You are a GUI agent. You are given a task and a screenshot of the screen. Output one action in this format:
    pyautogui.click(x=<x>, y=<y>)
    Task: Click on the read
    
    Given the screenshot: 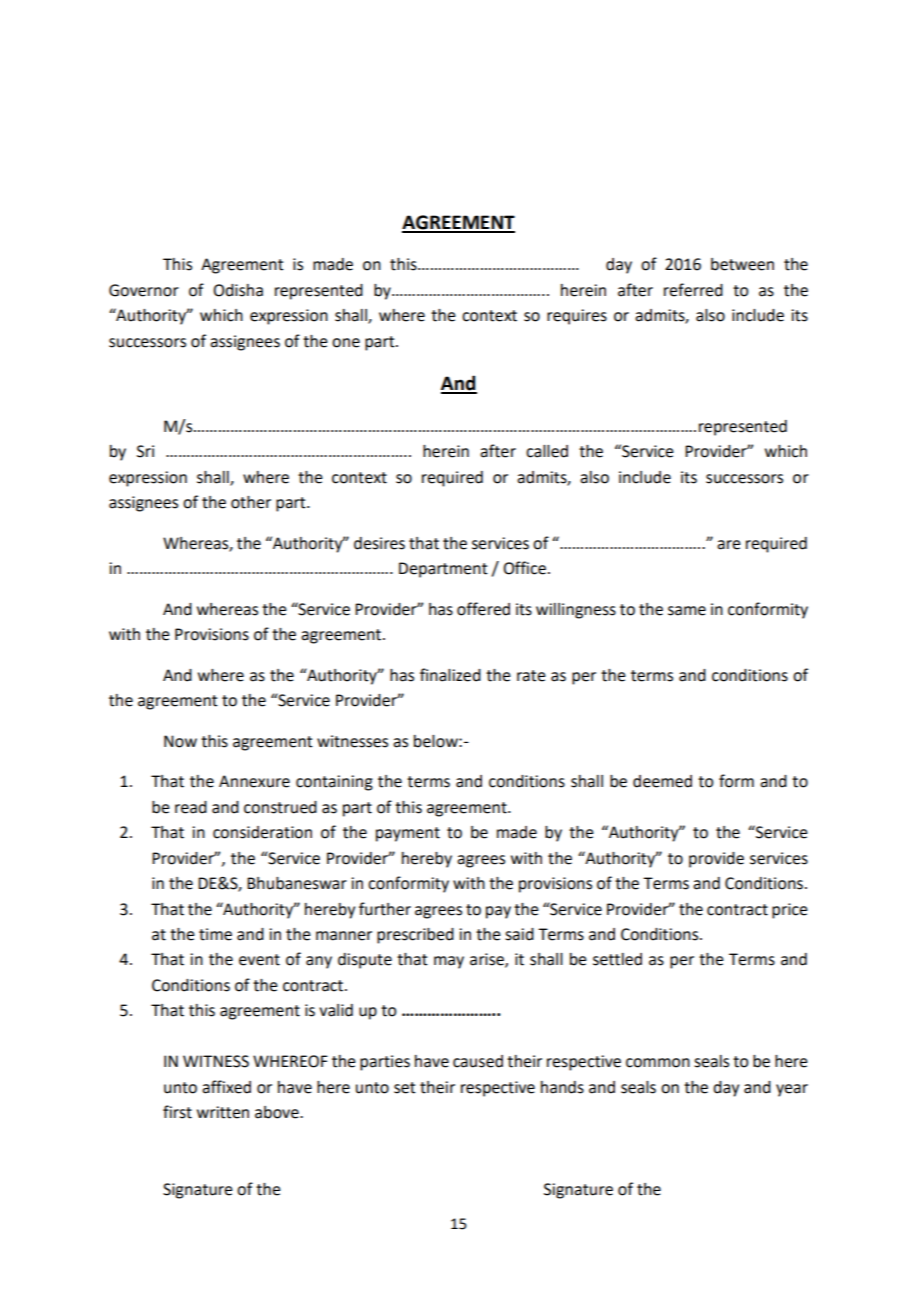 What is the action you would take?
    pyautogui.click(x=191, y=807)
